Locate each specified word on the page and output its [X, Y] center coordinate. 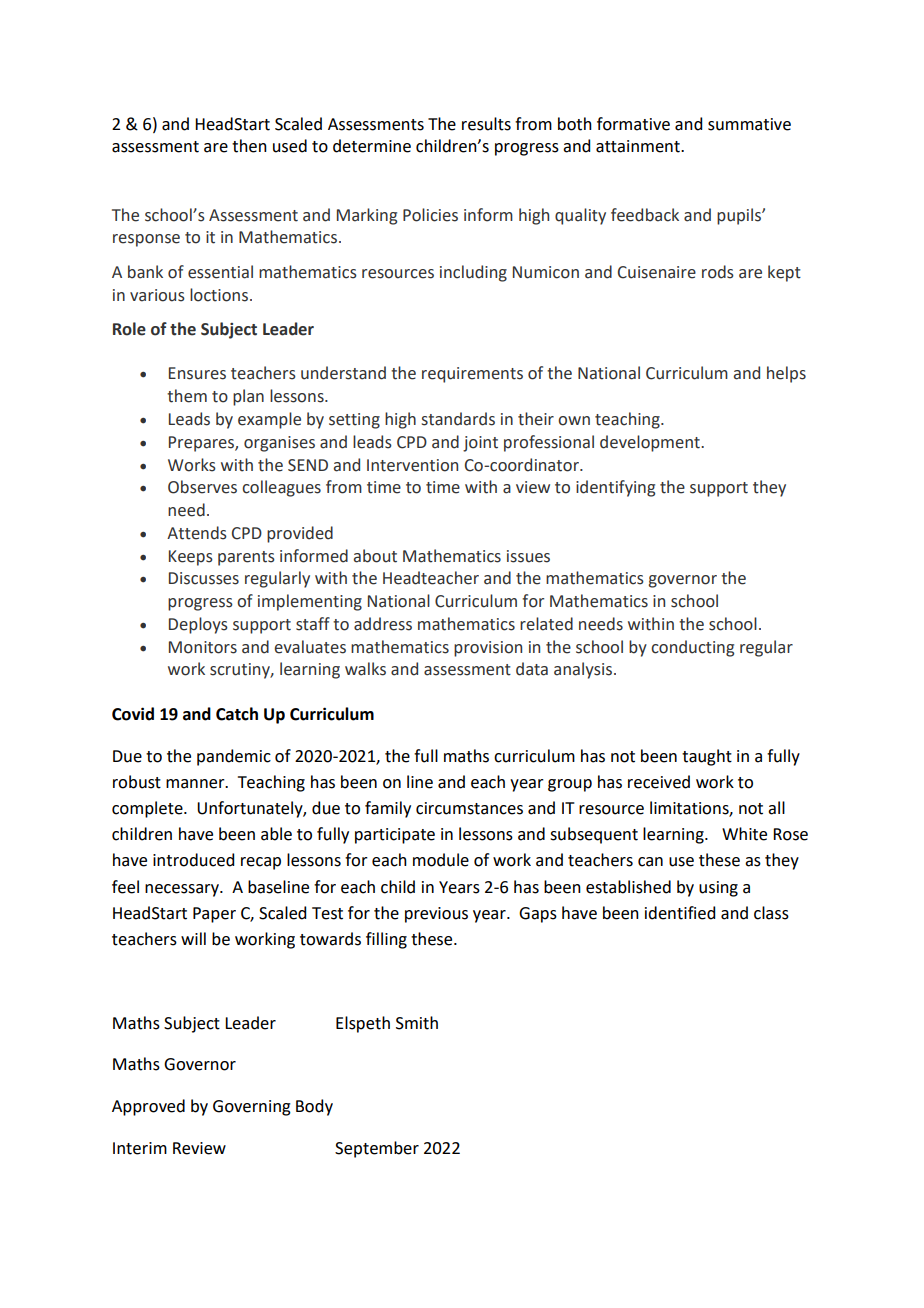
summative [749, 124]
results [486, 124]
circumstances [469, 808]
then [249, 146]
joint [480, 444]
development [651, 443]
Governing [252, 1108]
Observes [202, 487]
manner [196, 784]
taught [707, 757]
